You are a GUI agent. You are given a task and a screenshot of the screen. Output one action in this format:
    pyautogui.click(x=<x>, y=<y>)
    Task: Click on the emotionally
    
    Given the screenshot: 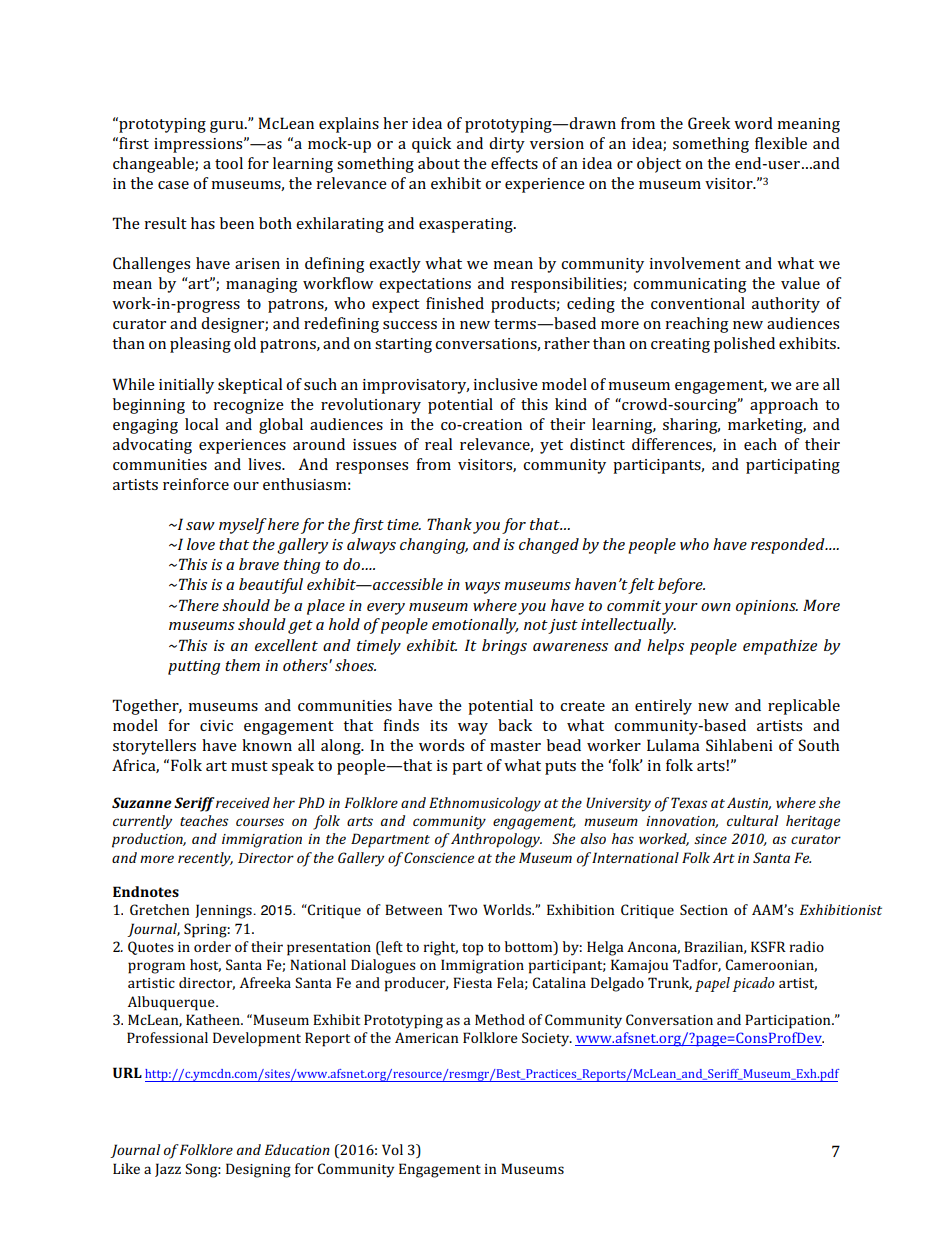 What is the action you would take?
    pyautogui.click(x=475, y=626)
